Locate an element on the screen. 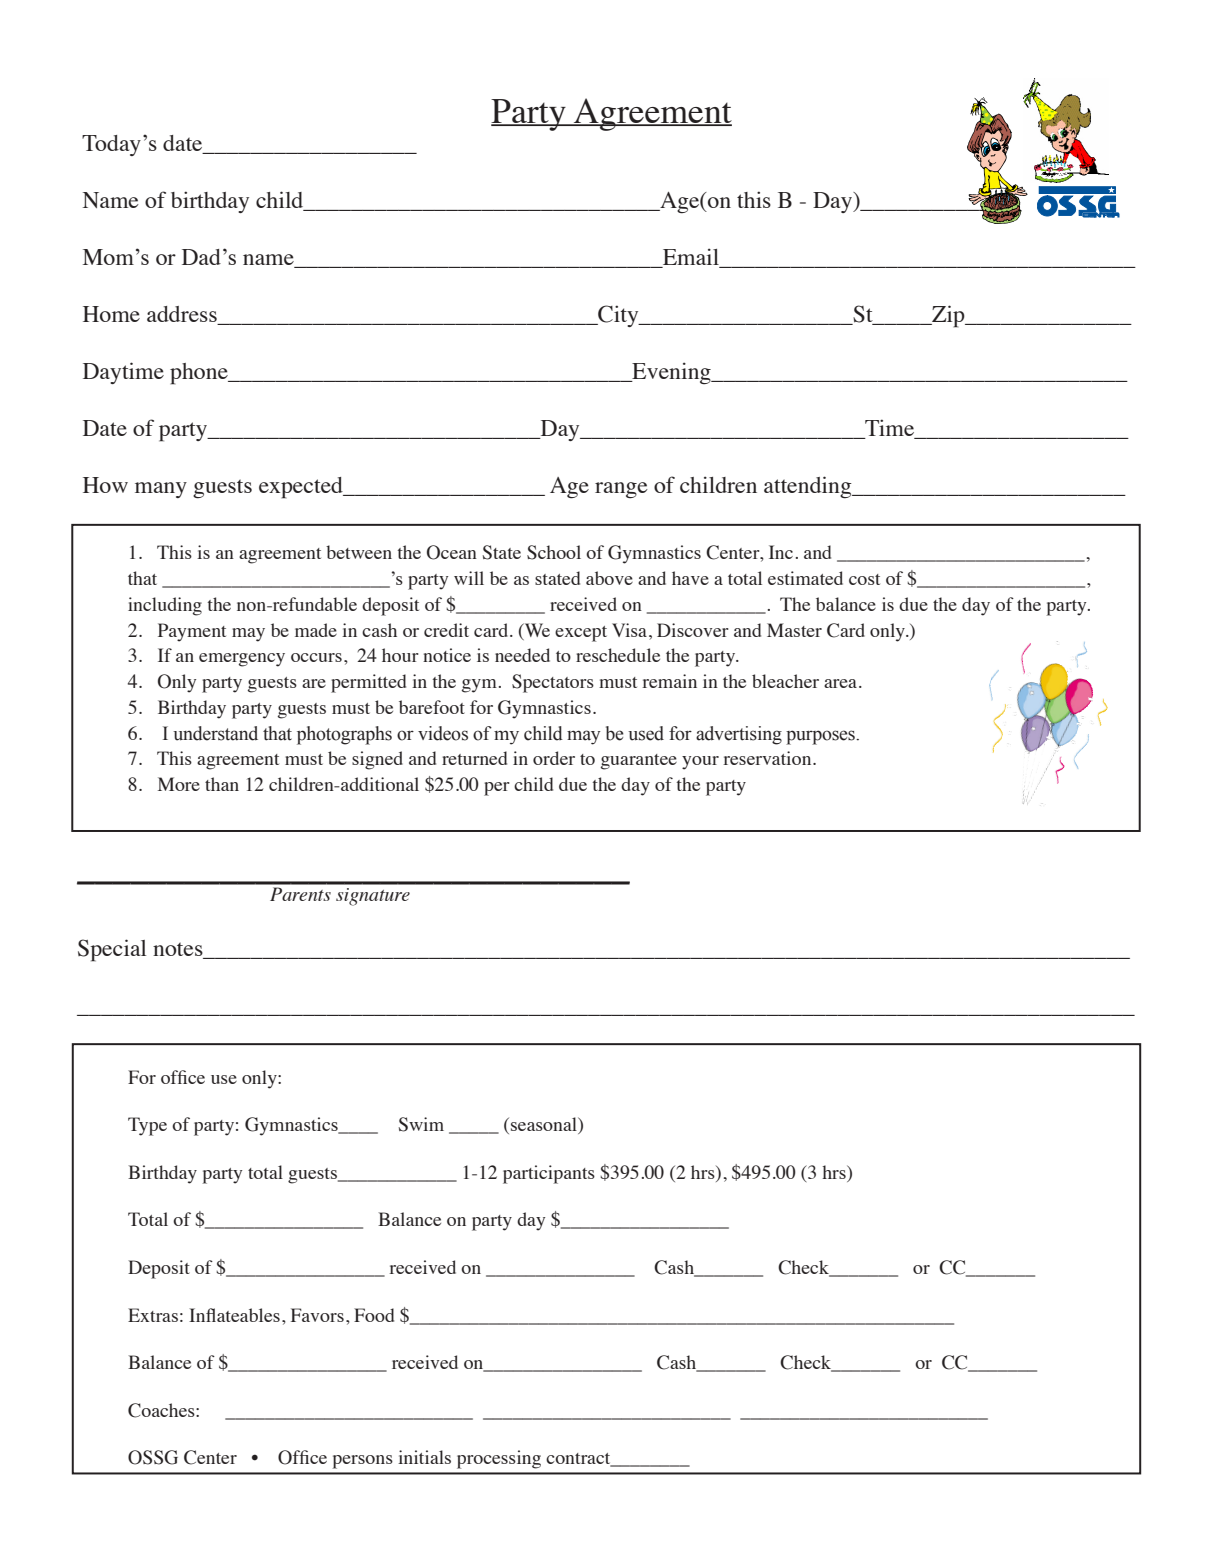 This screenshot has width=1212, height=1568. estimated is located at coordinates (805, 578).
